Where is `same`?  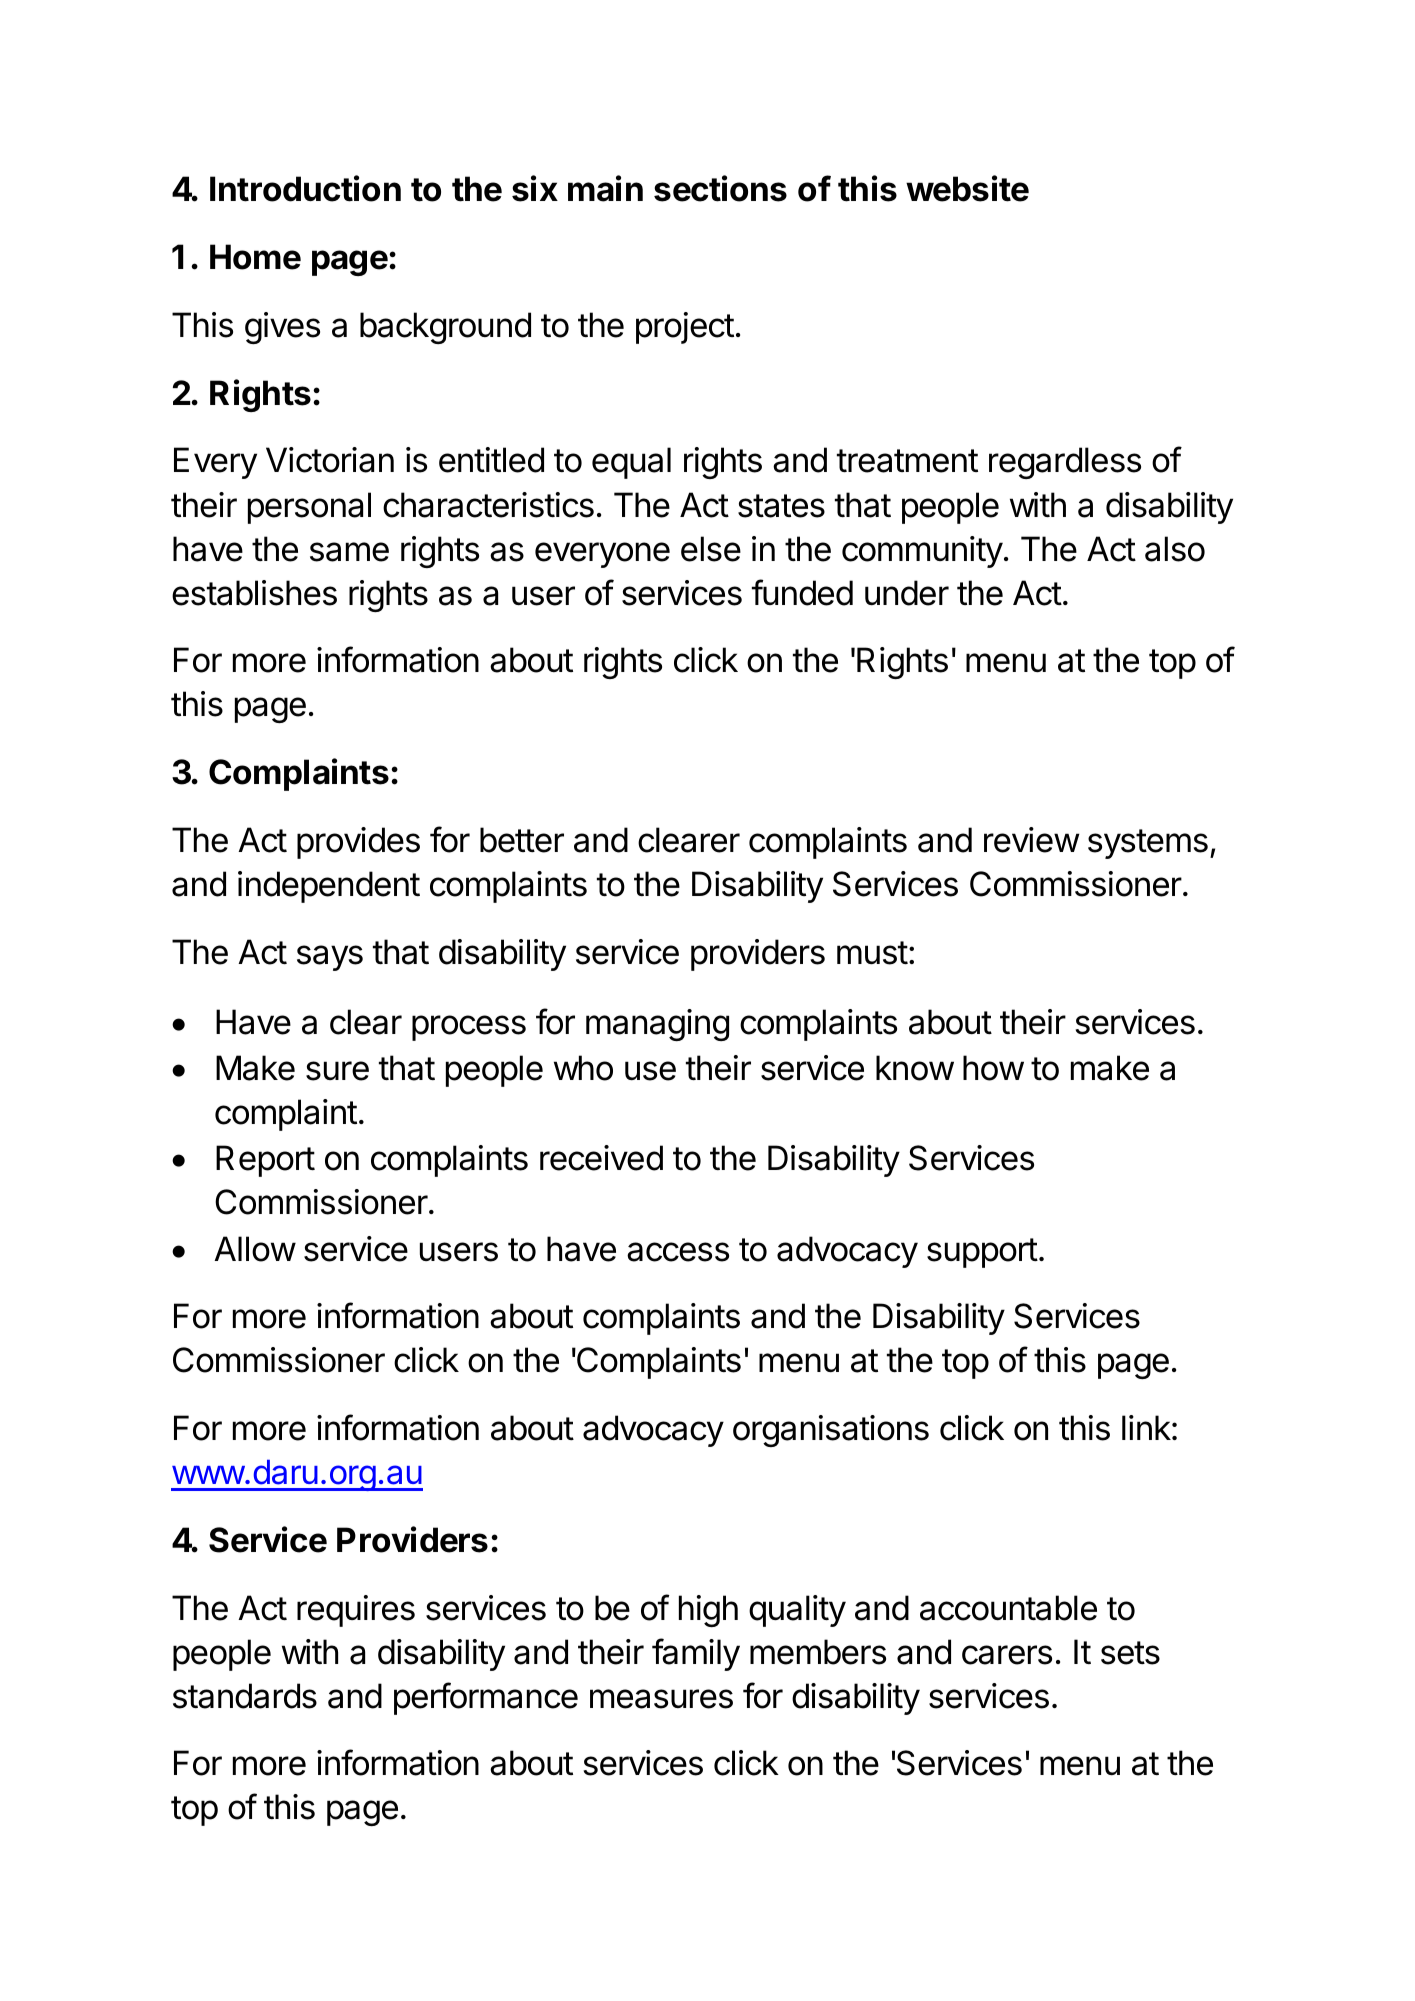 same is located at coordinates (349, 552).
